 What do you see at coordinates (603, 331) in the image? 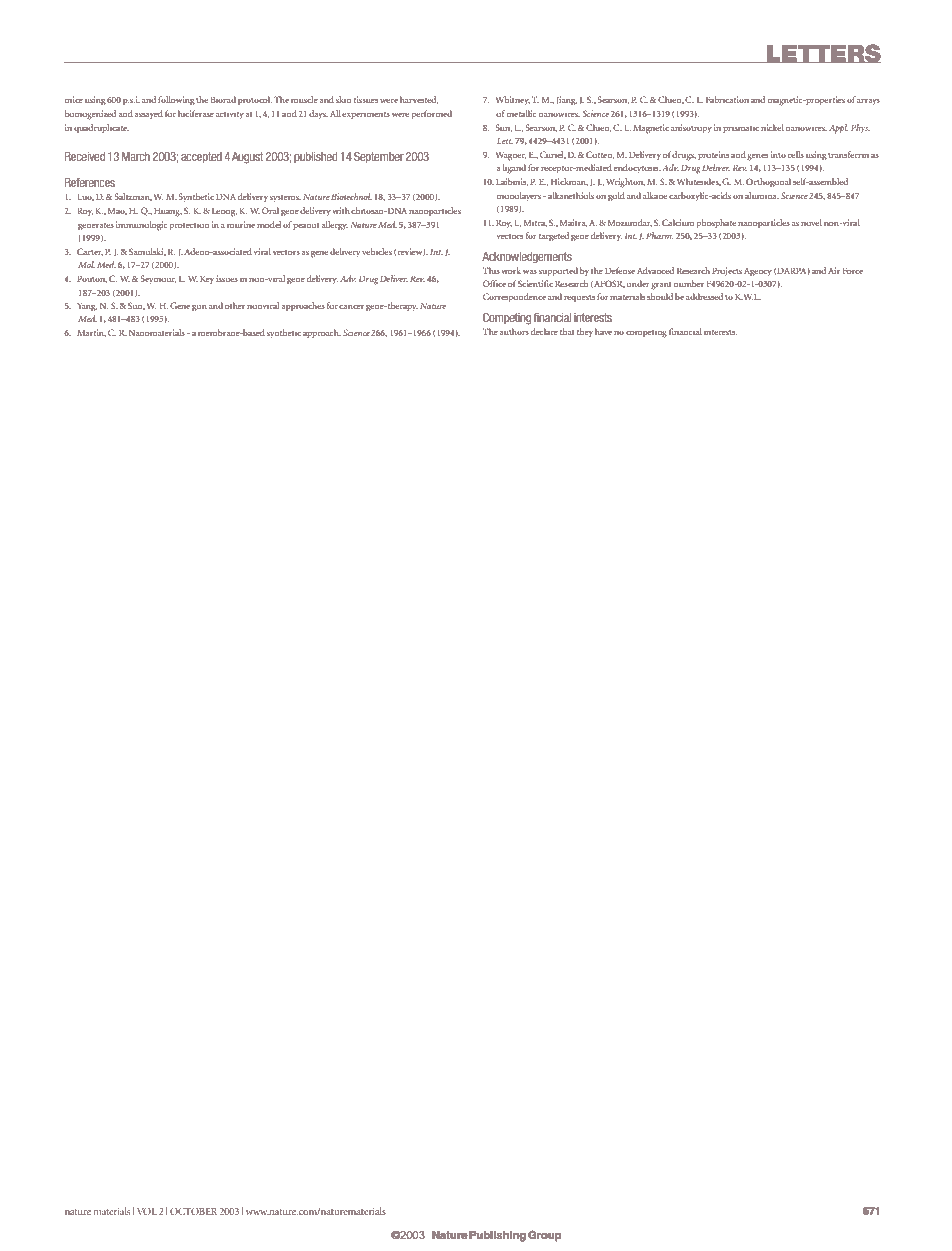
I see `have` at bounding box center [603, 331].
